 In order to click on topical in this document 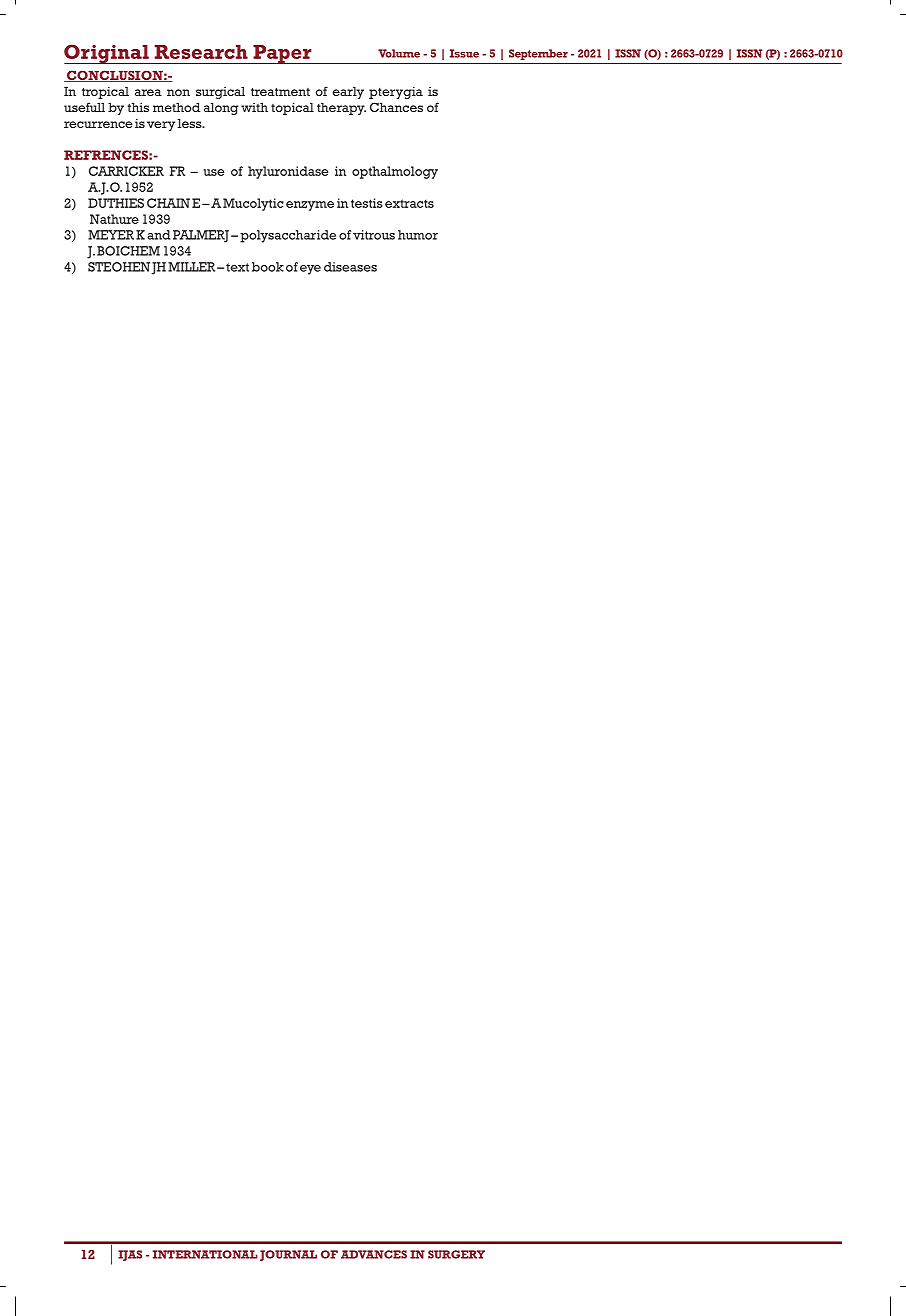, I will do `click(292, 108)`.
